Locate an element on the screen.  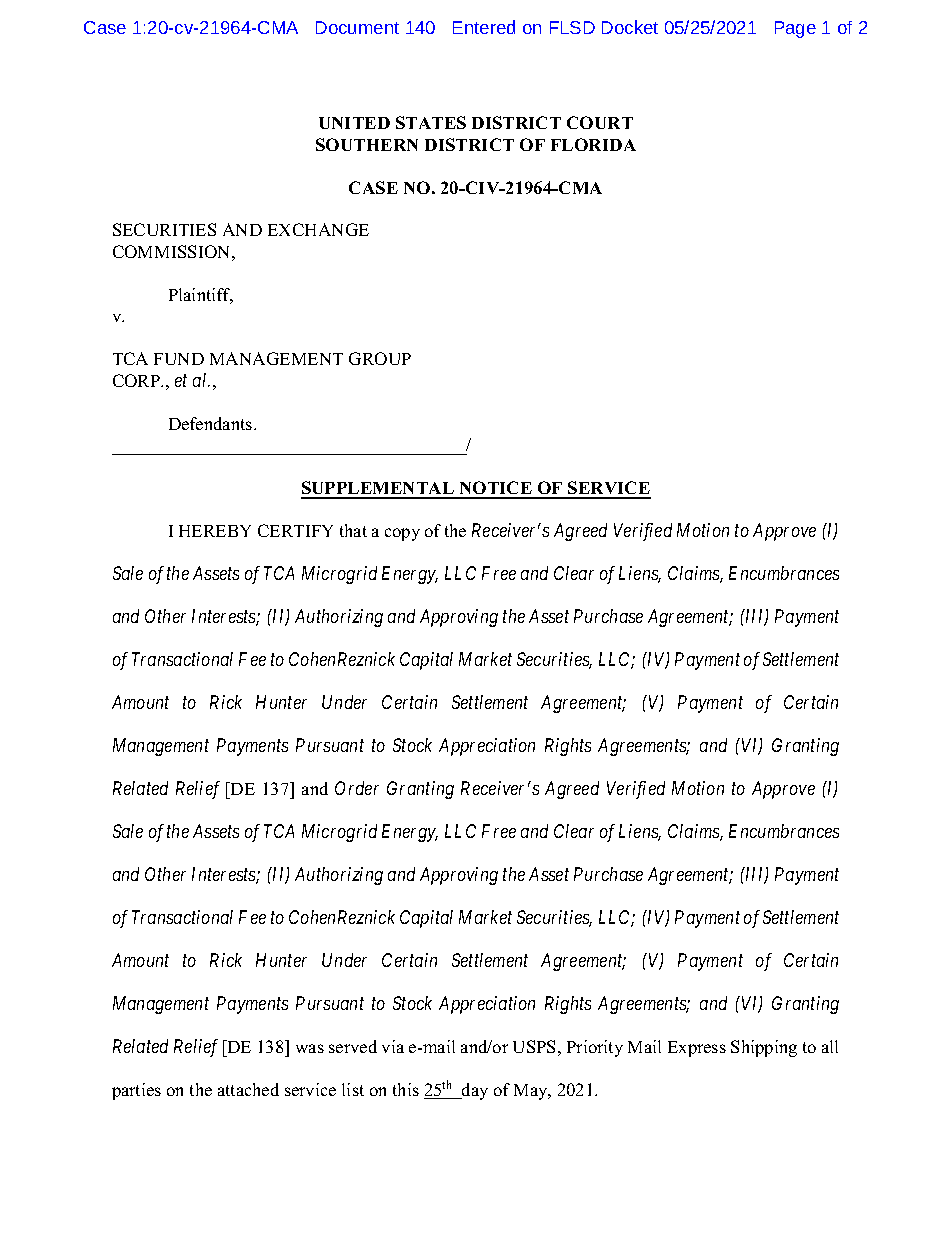
Defendants is located at coordinates (212, 423).
